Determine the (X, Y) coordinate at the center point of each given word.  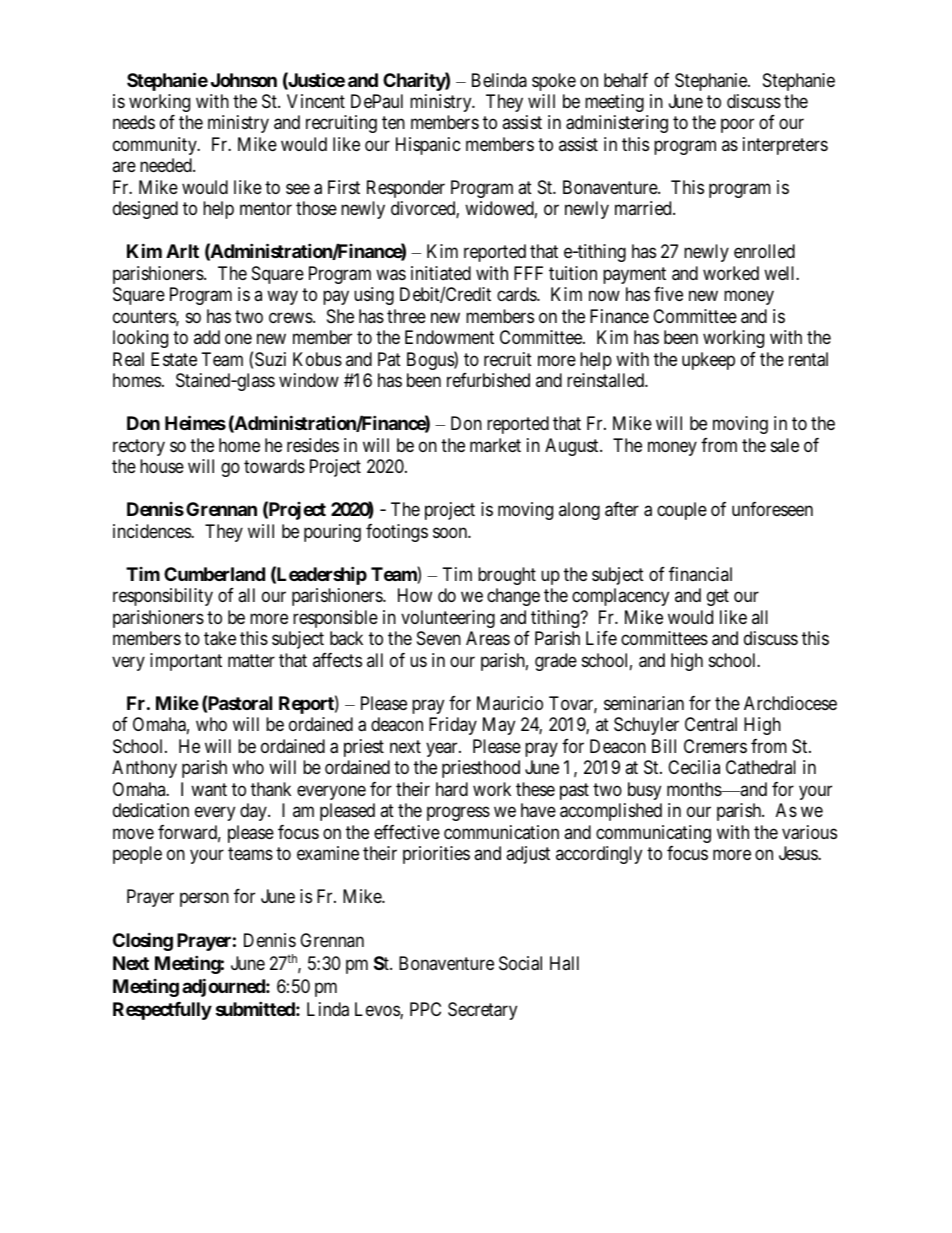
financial (700, 574)
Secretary (482, 1011)
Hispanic (428, 146)
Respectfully (162, 1011)
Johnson (244, 80)
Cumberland (214, 574)
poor (737, 126)
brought (507, 576)
